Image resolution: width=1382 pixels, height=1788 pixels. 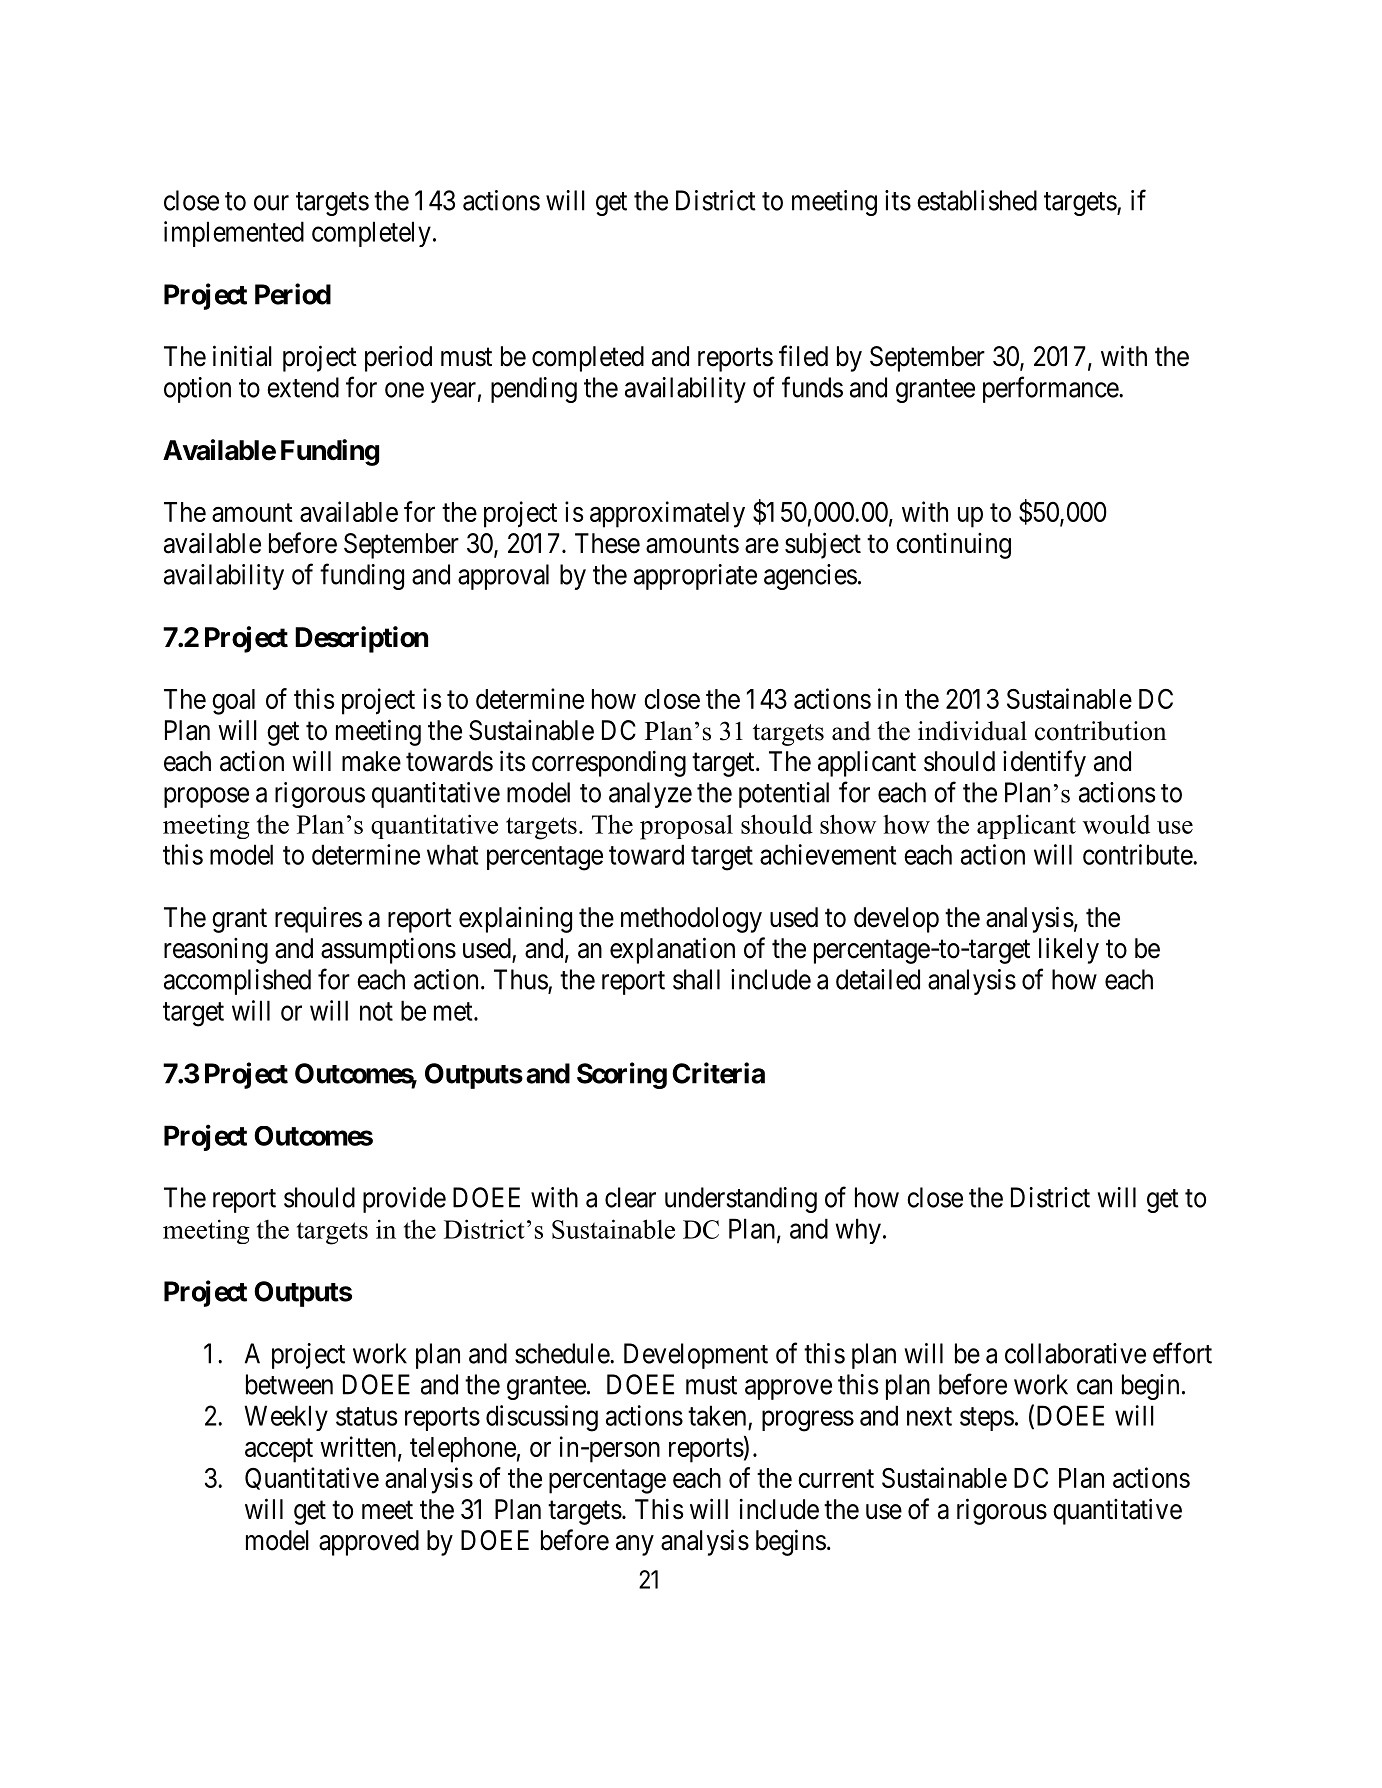 What do you see at coordinates (376, 1011) in the screenshot?
I see `not` at bounding box center [376, 1011].
